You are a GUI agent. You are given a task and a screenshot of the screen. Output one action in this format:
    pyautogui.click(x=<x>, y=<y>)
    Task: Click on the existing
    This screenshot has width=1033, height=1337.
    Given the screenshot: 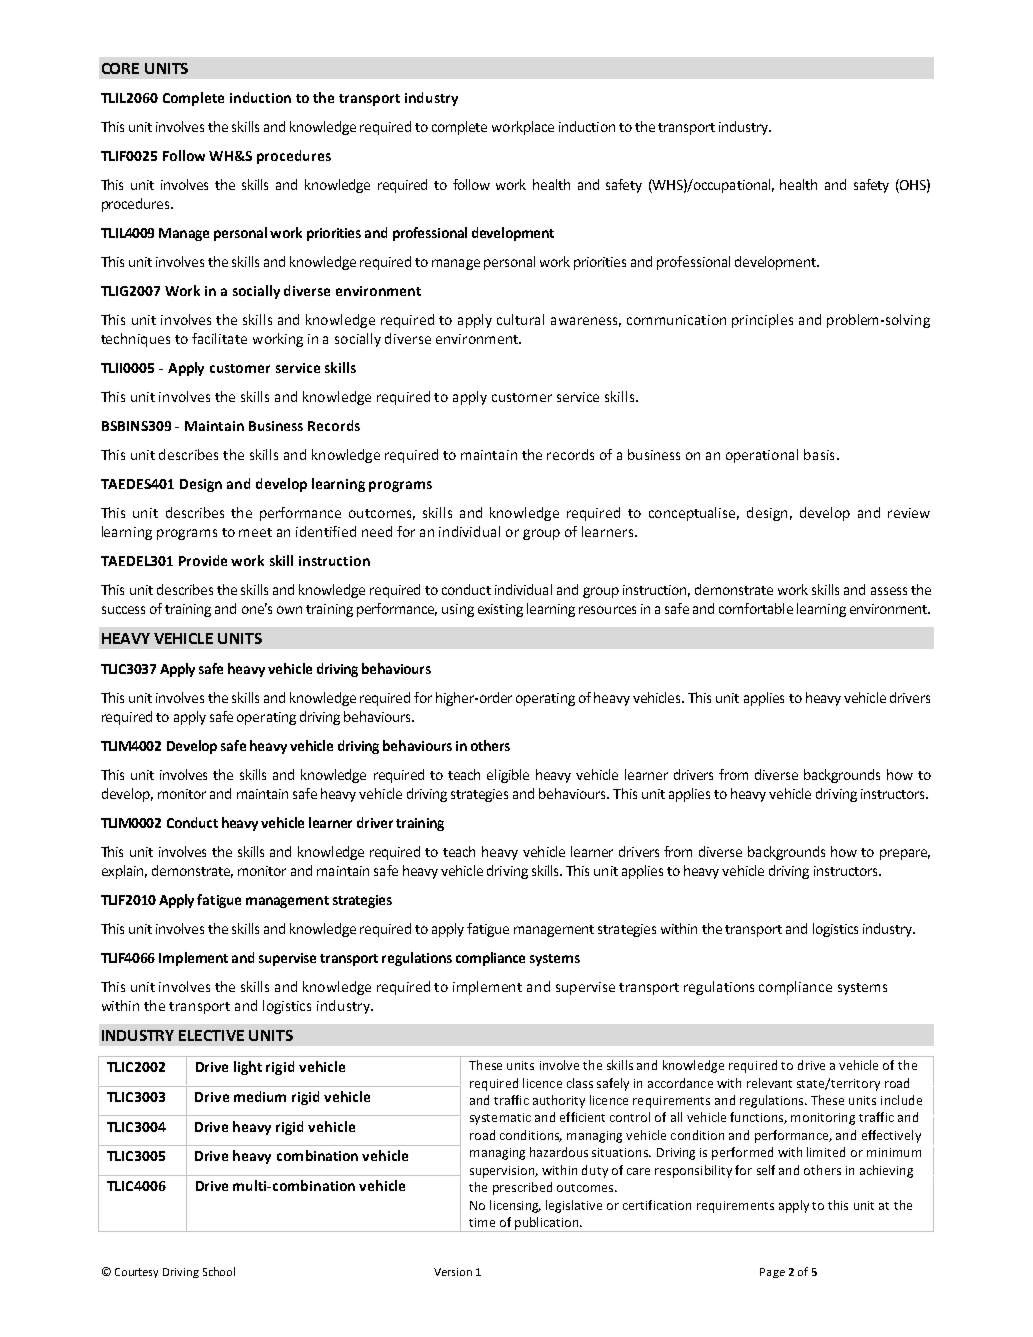 What is the action you would take?
    pyautogui.click(x=500, y=610)
